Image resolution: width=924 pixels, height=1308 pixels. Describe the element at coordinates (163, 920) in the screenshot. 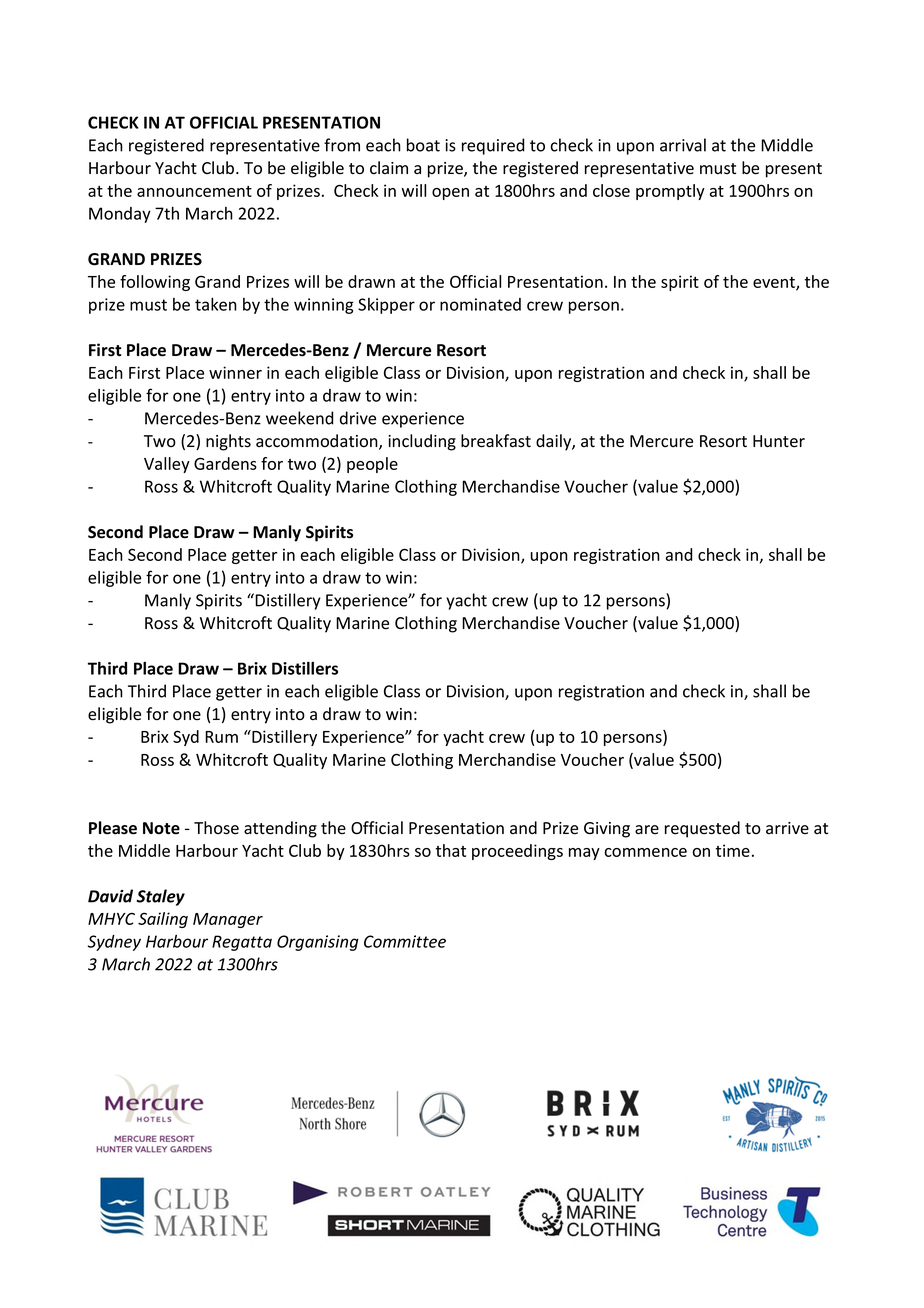

I see `Sailing` at that location.
